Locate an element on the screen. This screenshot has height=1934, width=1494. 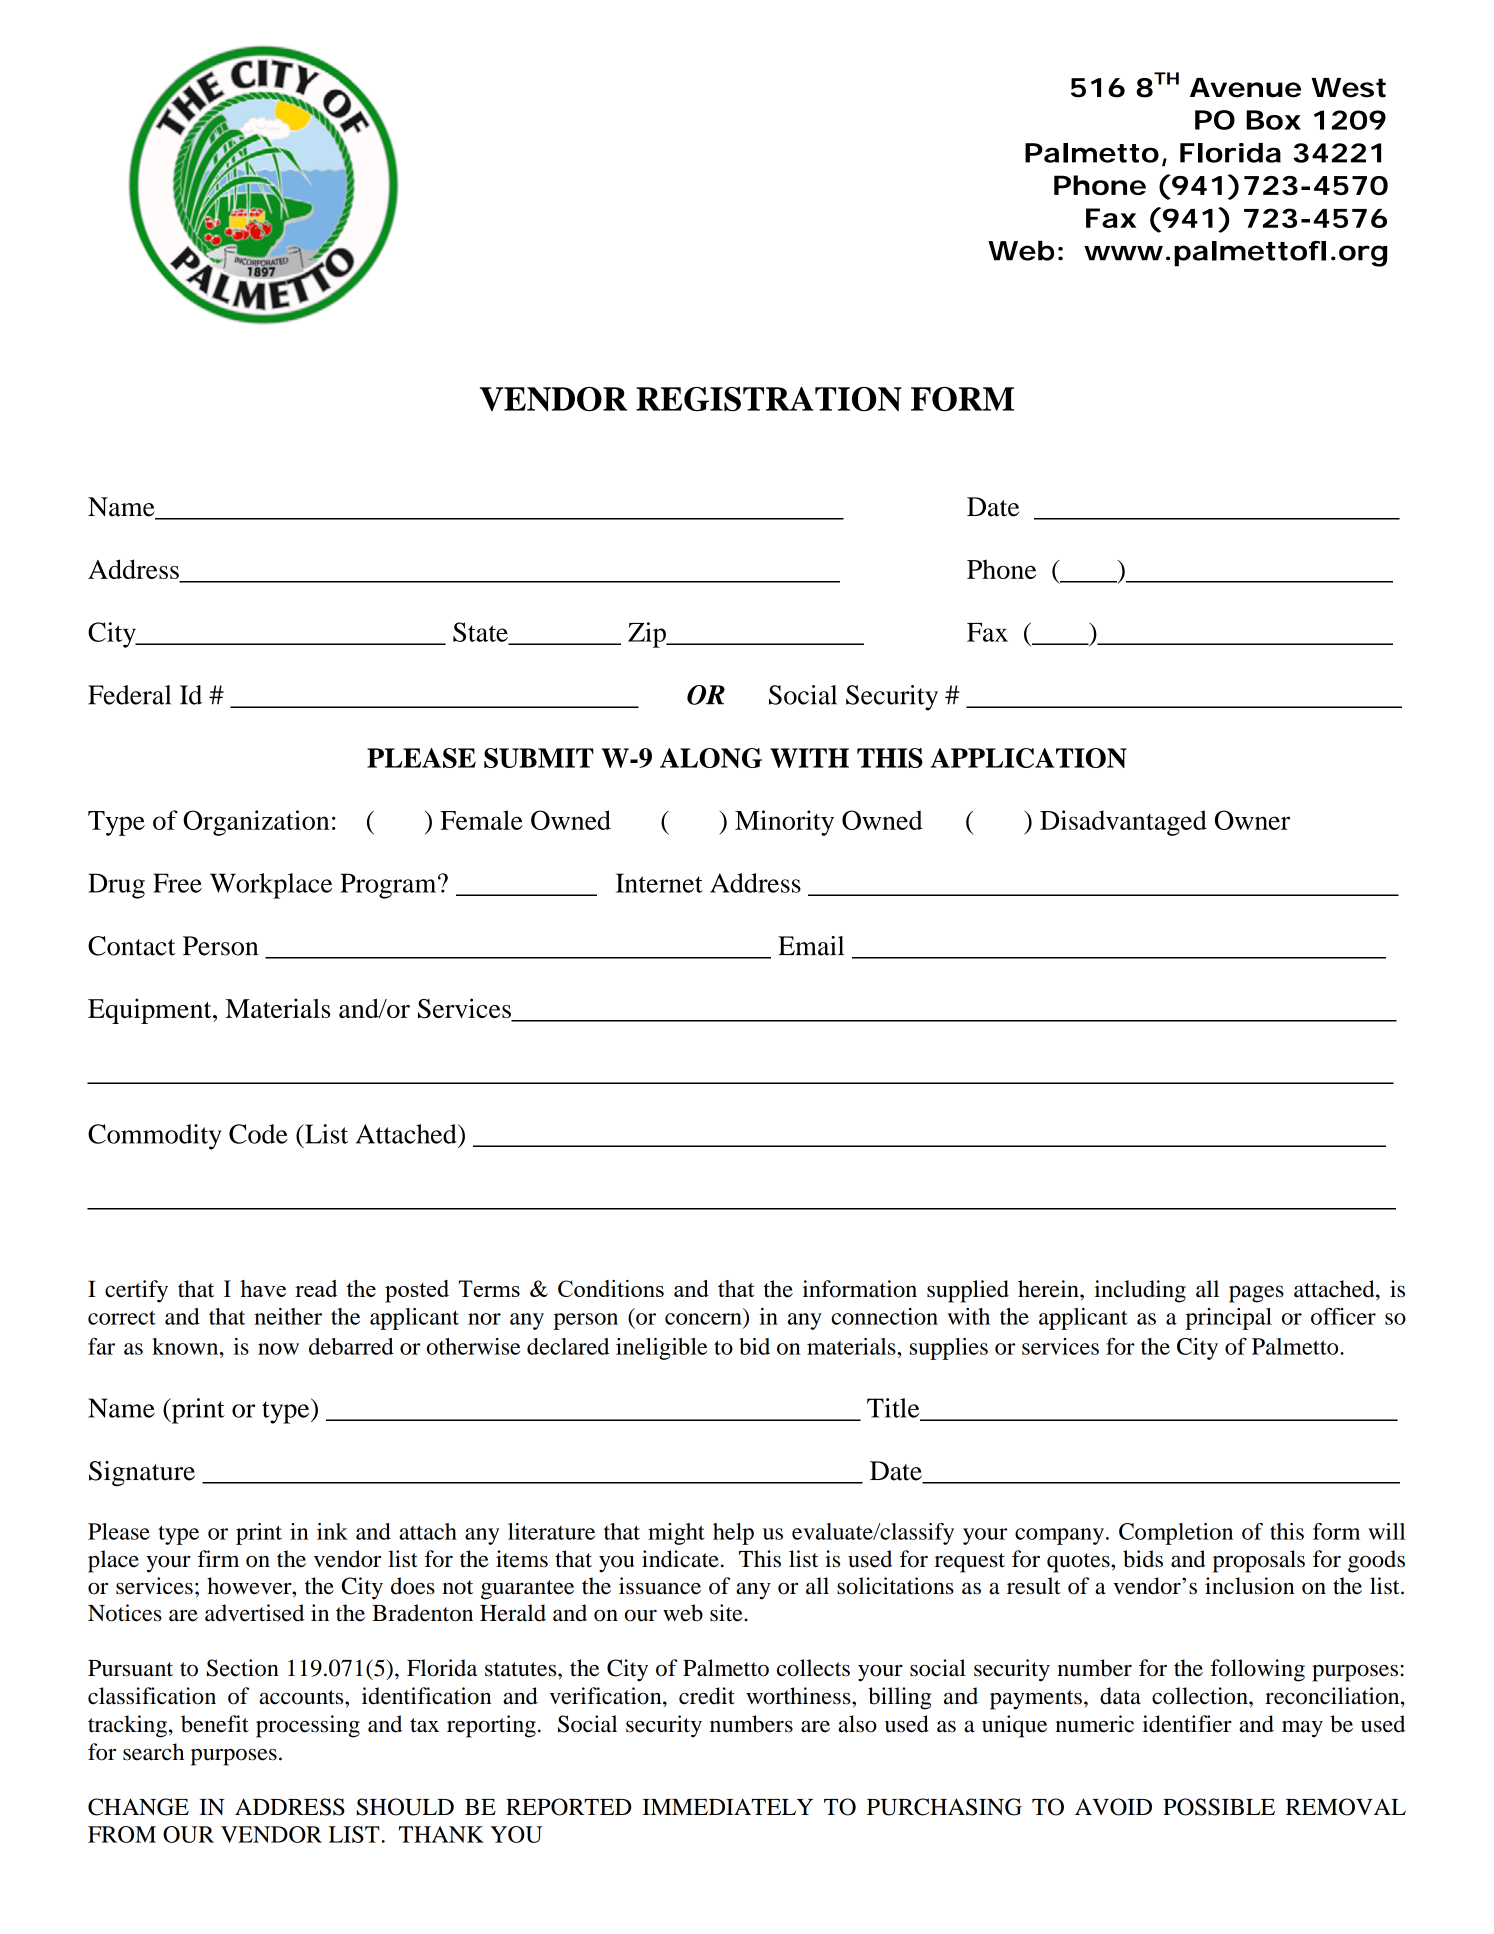
ALONG is located at coordinates (711, 758).
